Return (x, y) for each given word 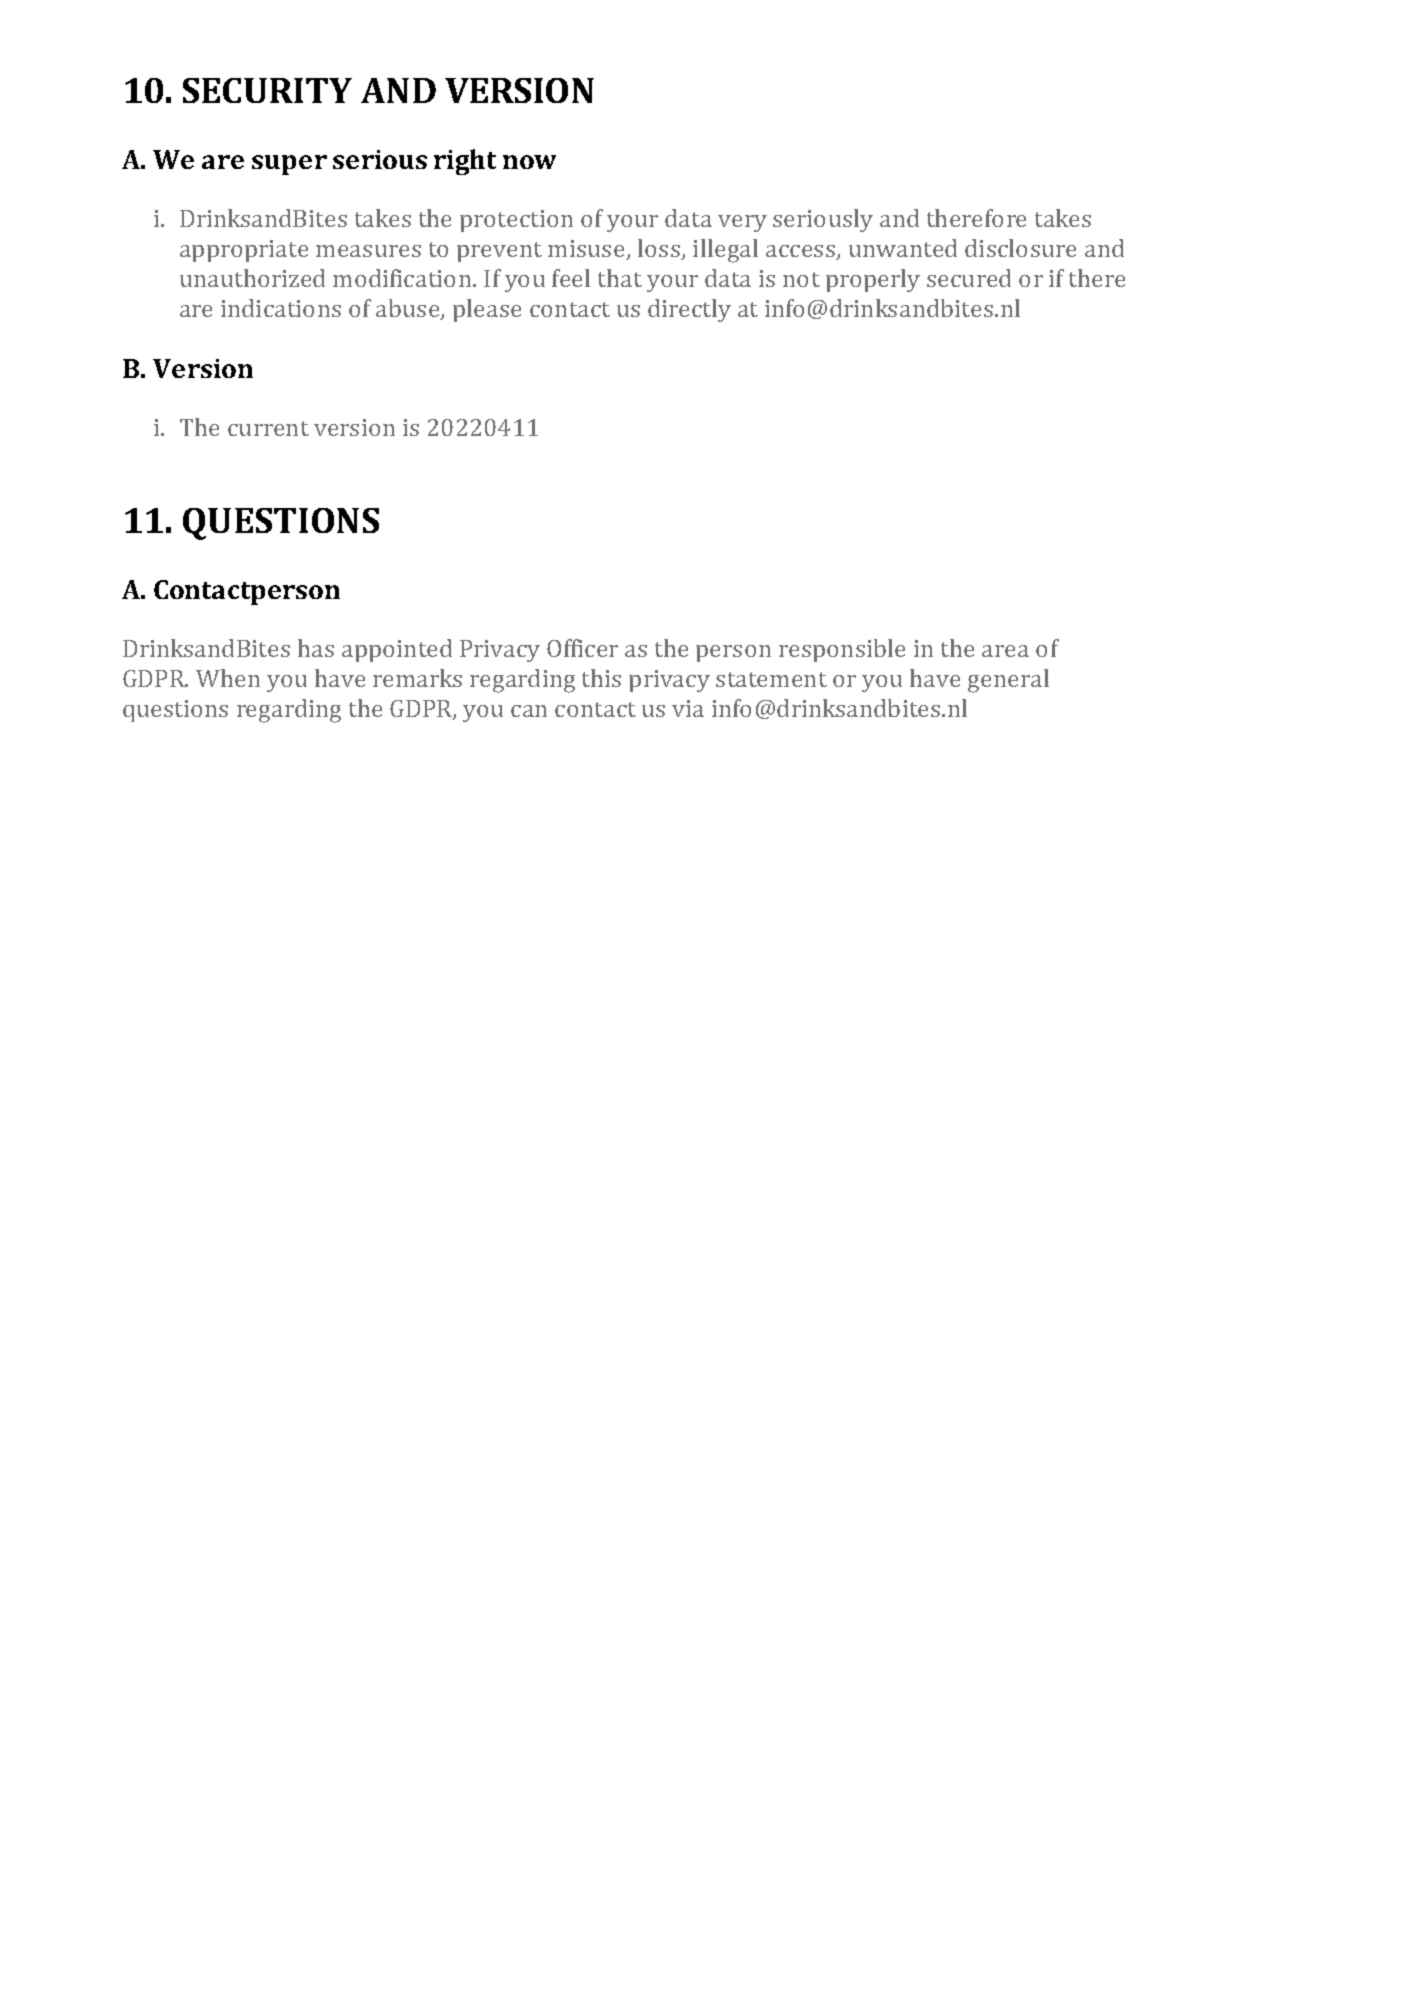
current (268, 428)
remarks (417, 678)
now (529, 162)
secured (969, 278)
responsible (842, 650)
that (620, 278)
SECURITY (267, 90)
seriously (823, 220)
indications (281, 308)
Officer (582, 648)
